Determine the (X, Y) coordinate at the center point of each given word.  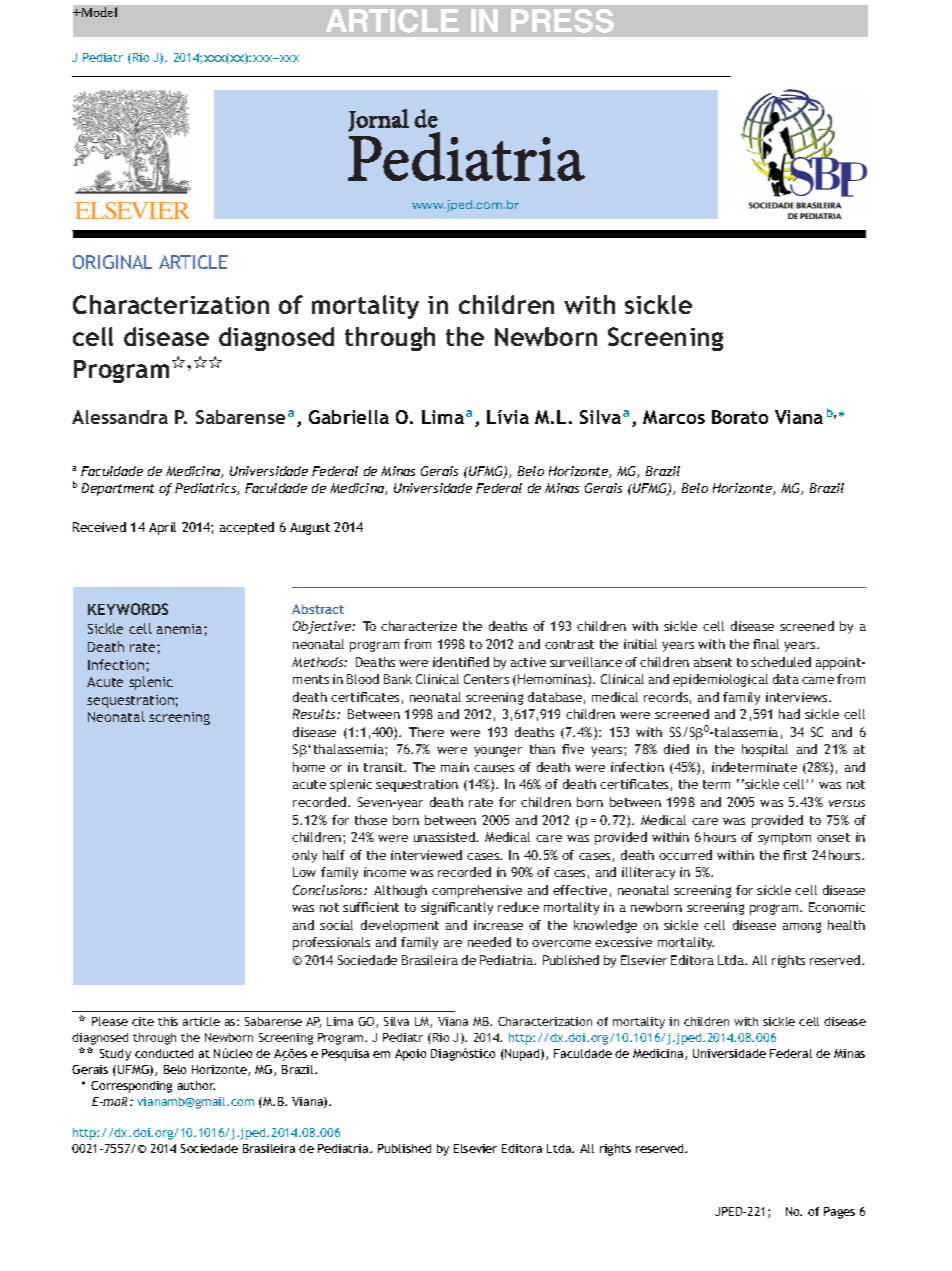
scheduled (781, 662)
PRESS (562, 21)
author (196, 1085)
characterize (419, 626)
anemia (181, 629)
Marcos (674, 417)
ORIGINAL (112, 262)
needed (489, 942)
